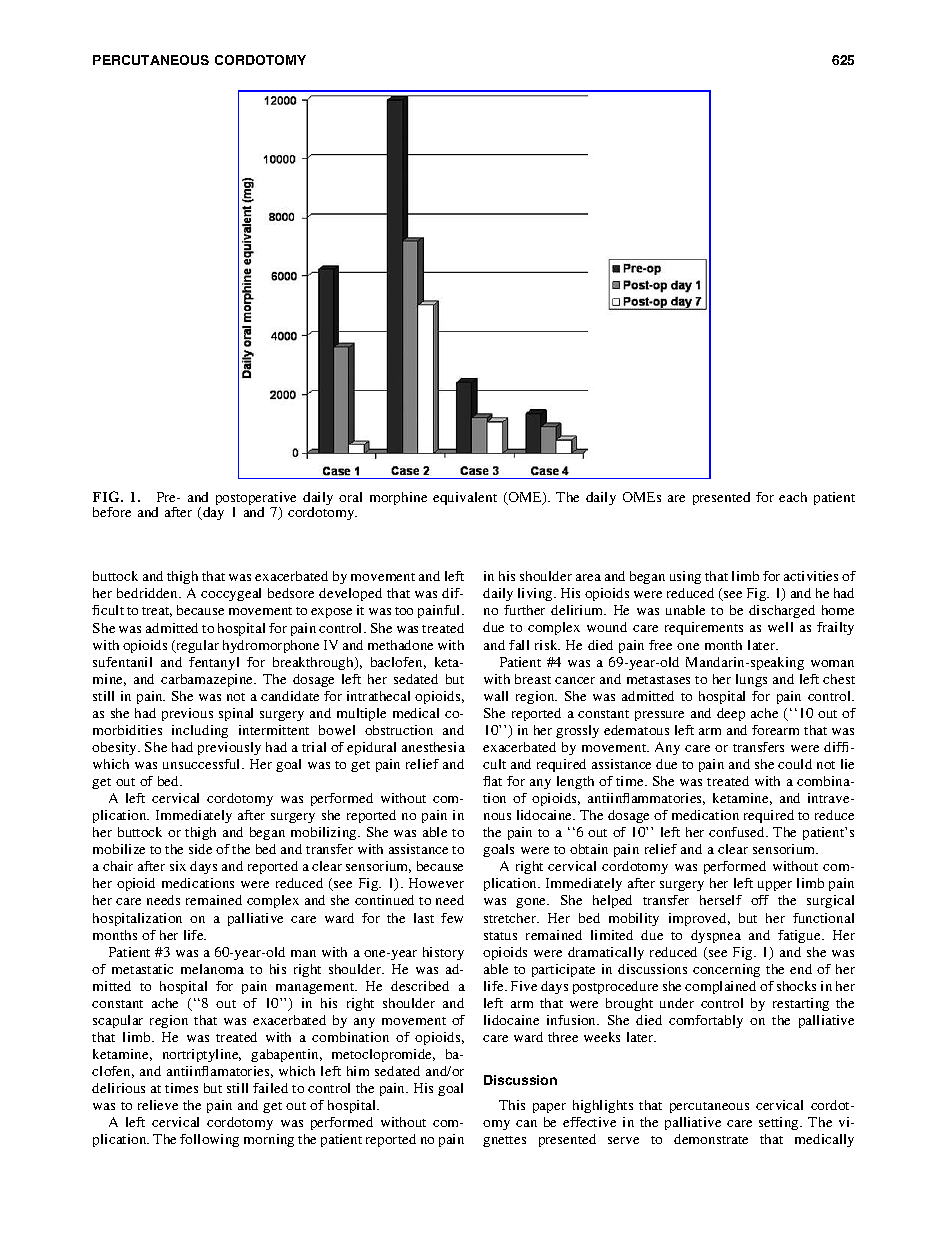  What do you see at coordinates (793, 497) in the page?
I see `each` at bounding box center [793, 497].
